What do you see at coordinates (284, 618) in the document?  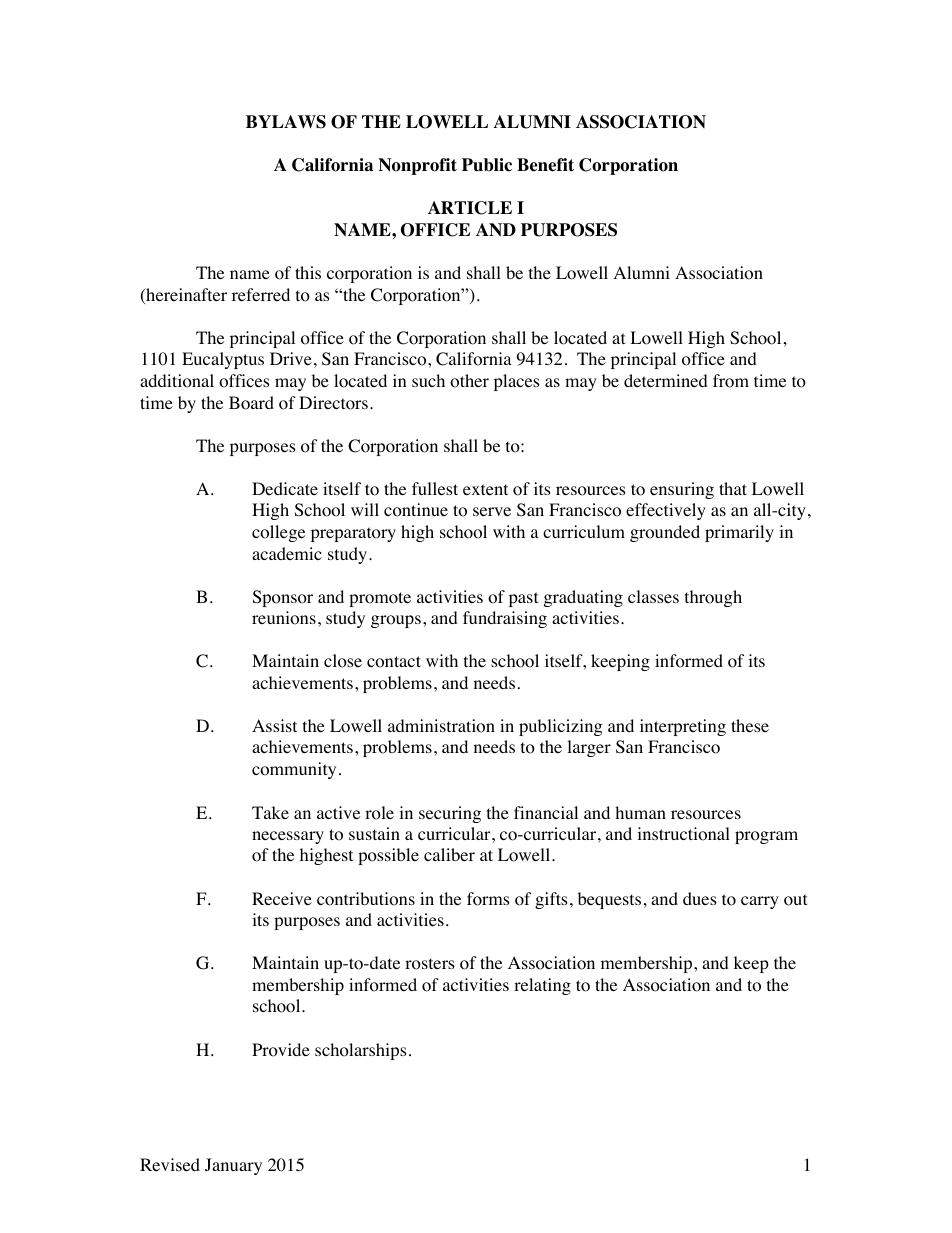 I see `reunions` at bounding box center [284, 618].
